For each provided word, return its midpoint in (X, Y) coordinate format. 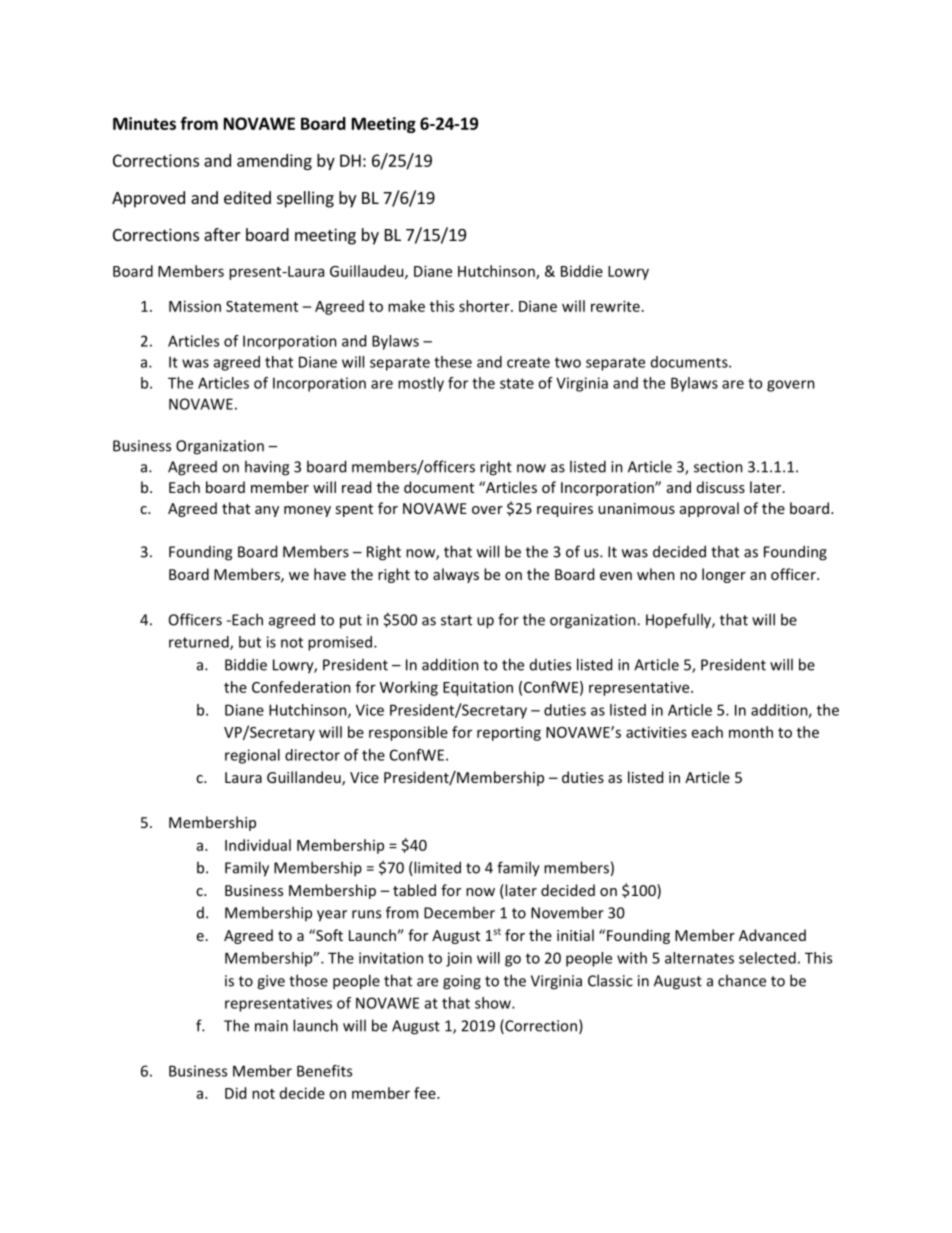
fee (426, 1093)
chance (742, 980)
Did (235, 1093)
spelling (305, 199)
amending (274, 162)
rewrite (615, 306)
